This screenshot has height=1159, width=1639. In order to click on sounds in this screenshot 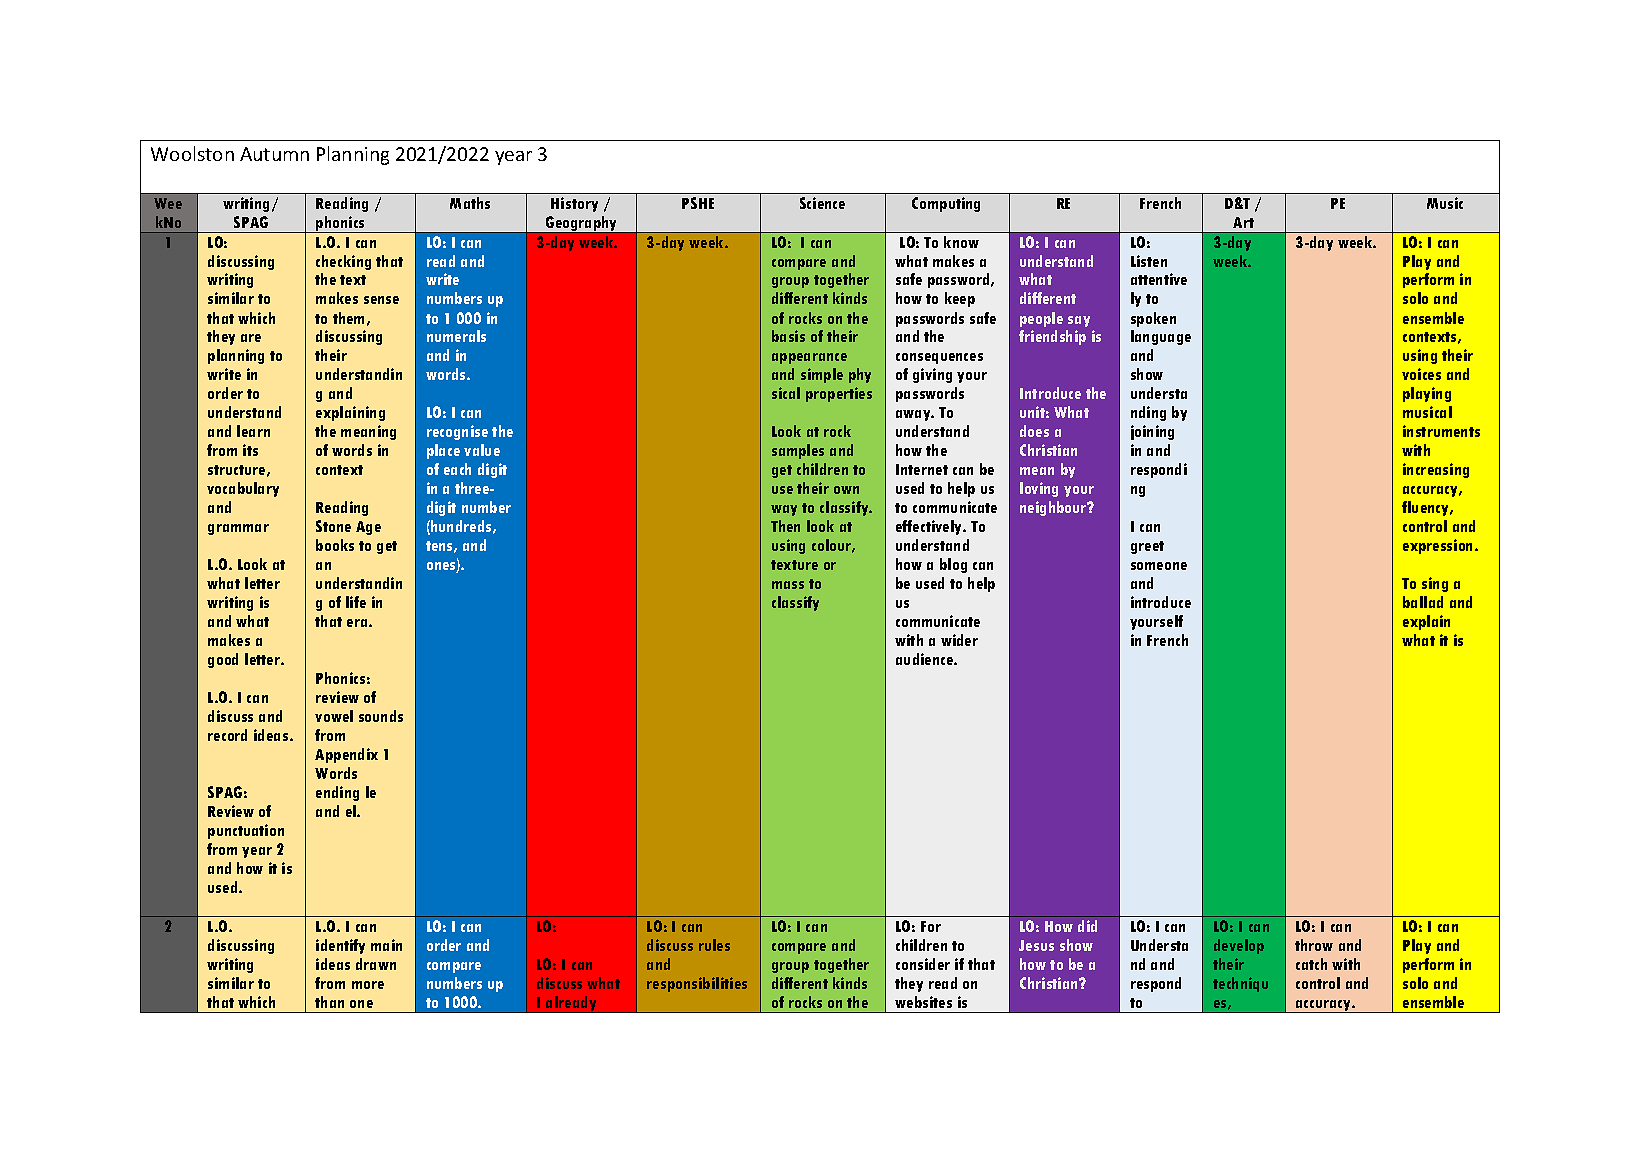, I will do `click(381, 716)`.
